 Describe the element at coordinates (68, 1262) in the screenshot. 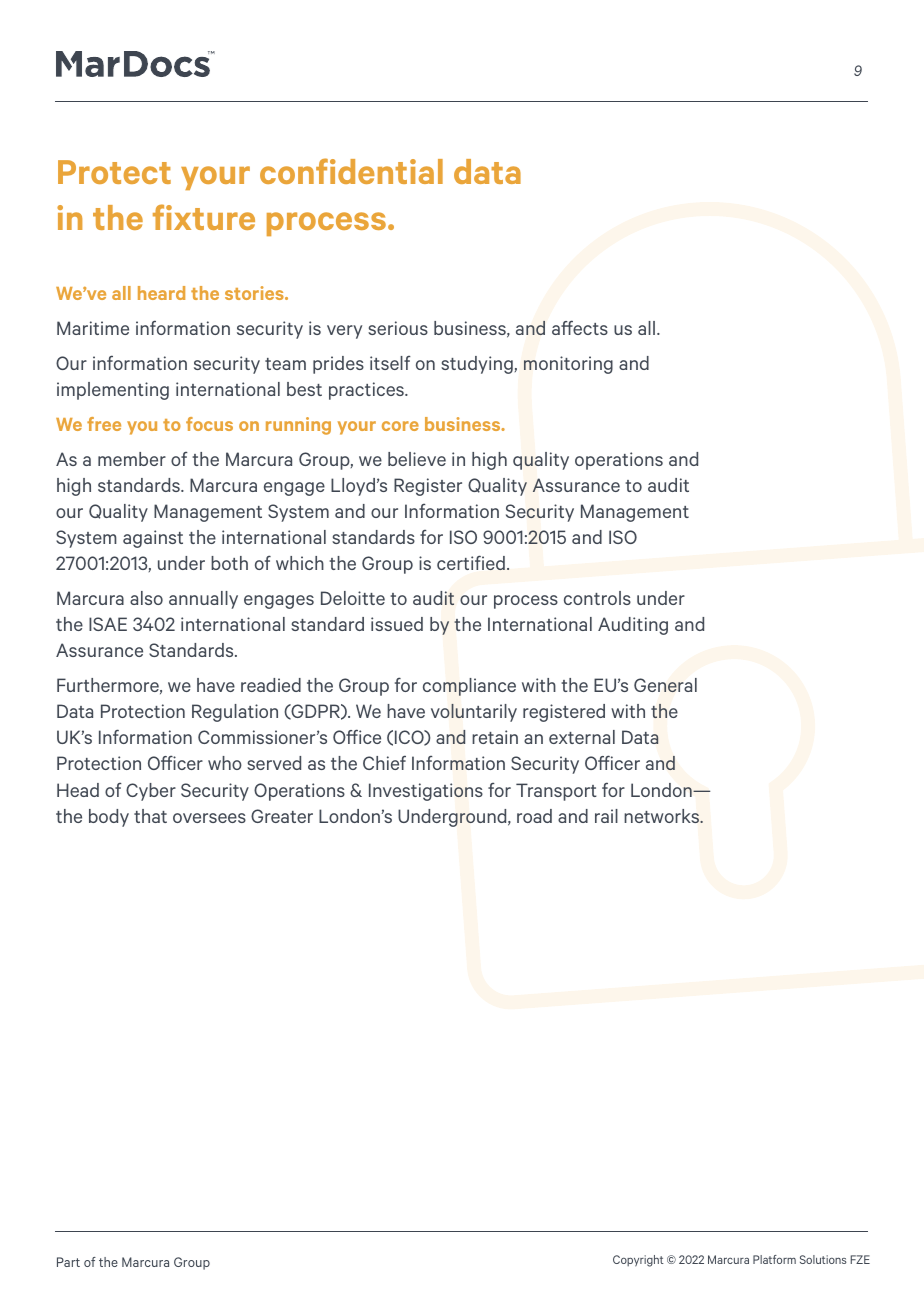

I see `Part` at that location.
